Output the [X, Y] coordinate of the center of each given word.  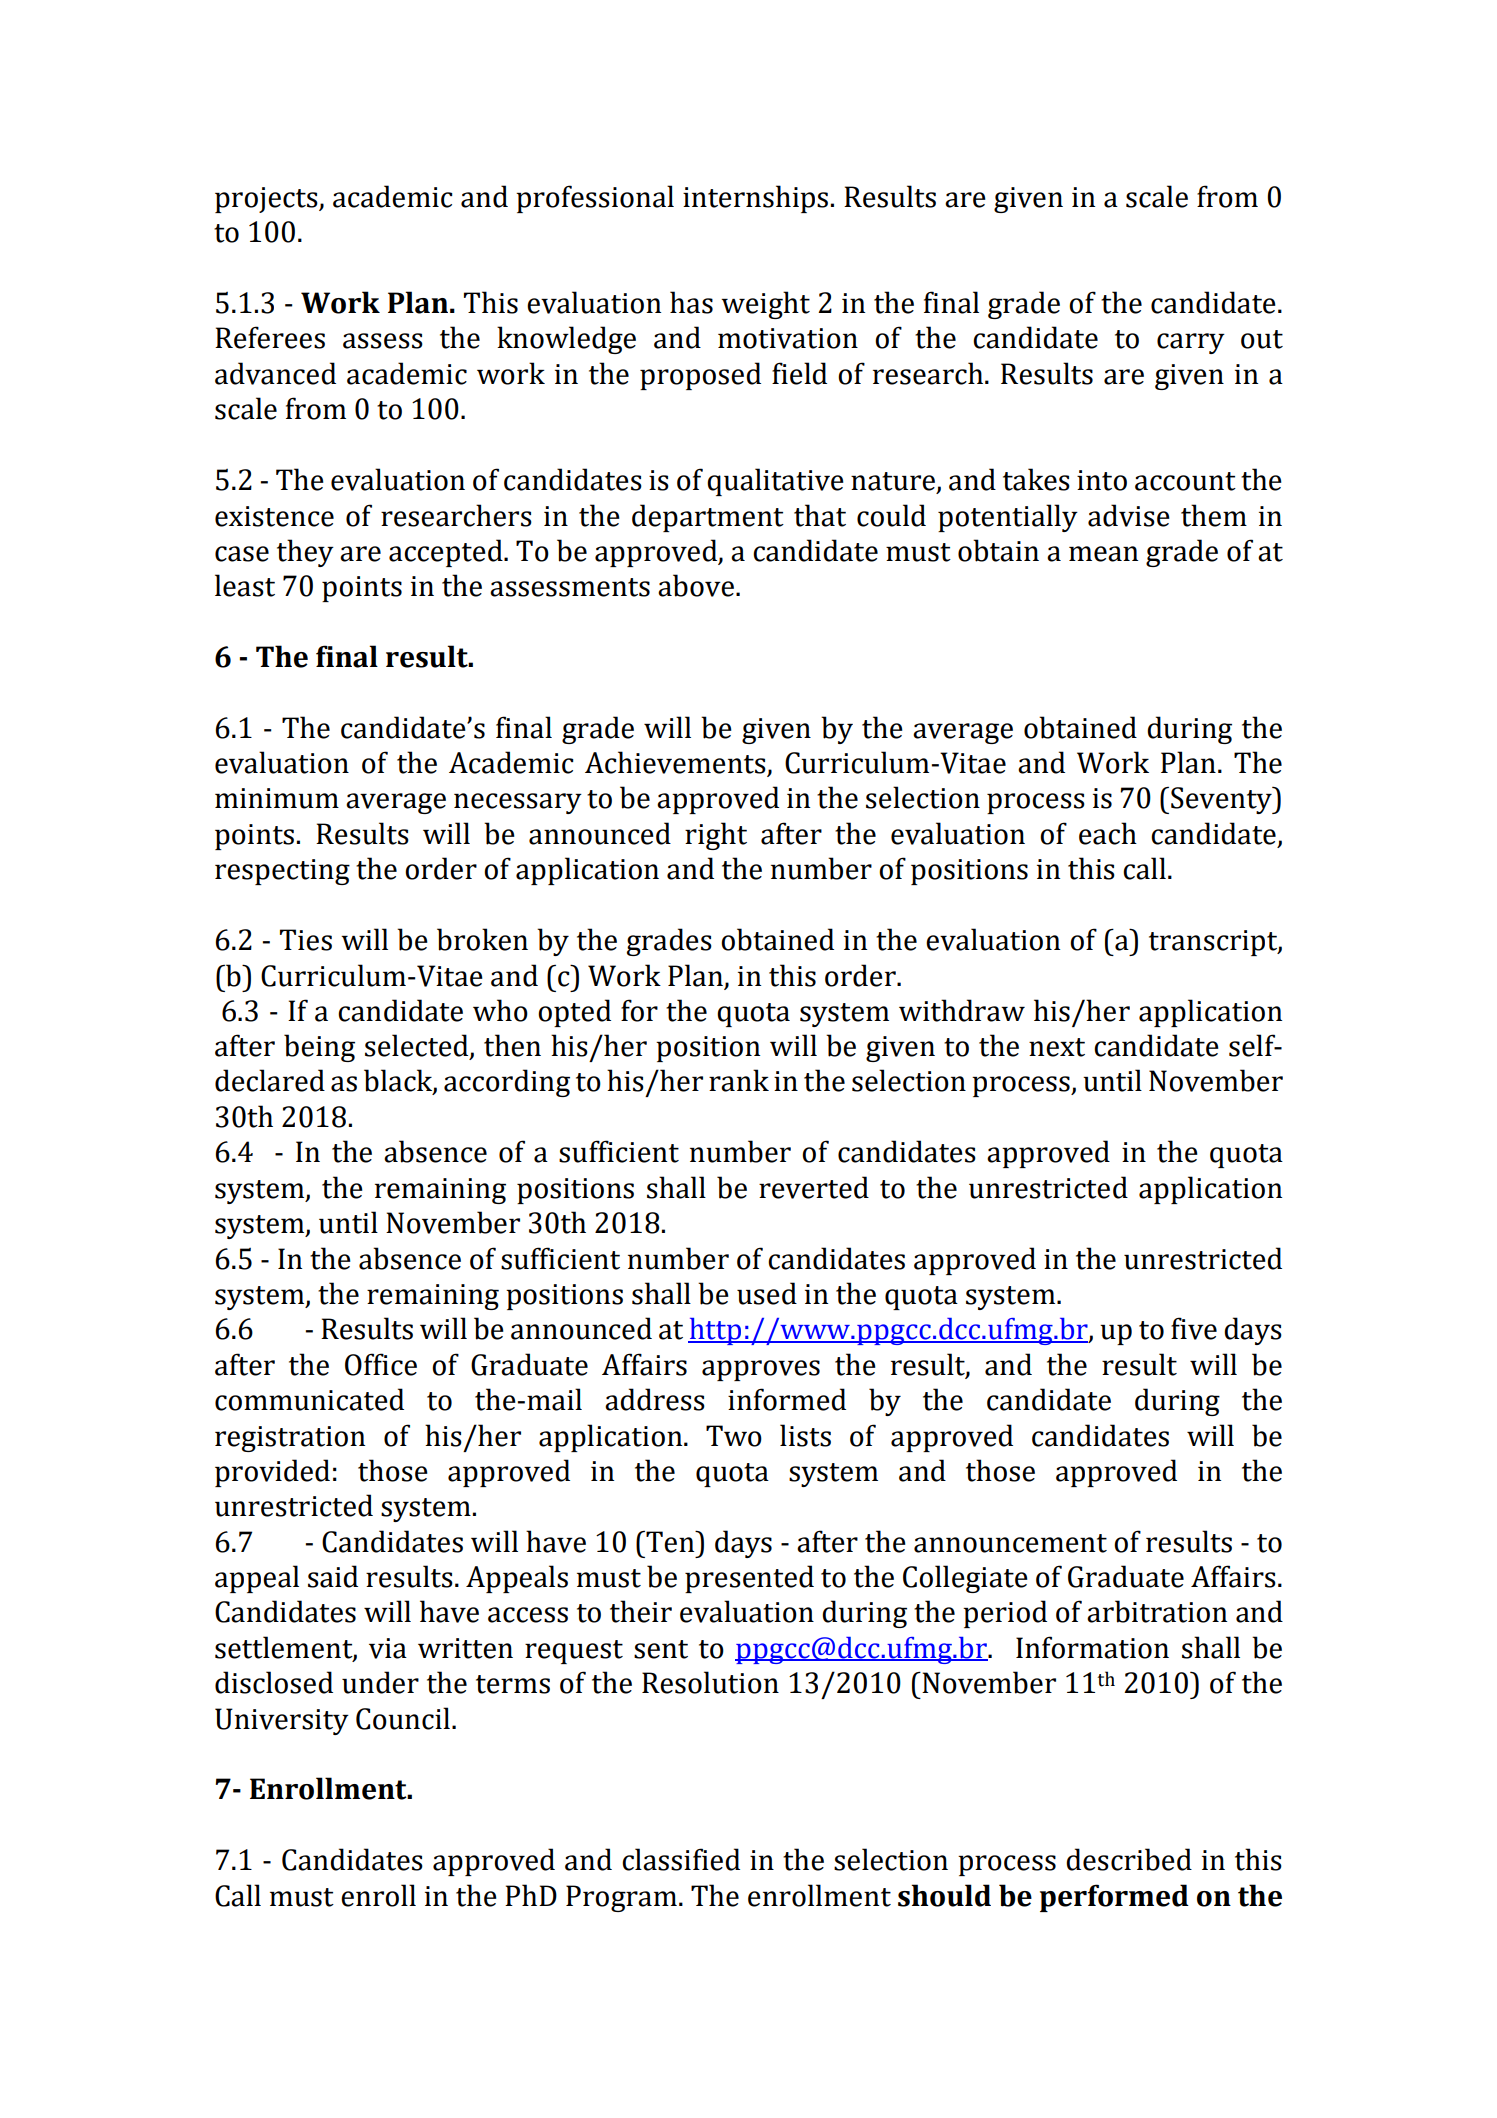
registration [290, 1439]
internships [755, 199]
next [1057, 1047]
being [319, 1048]
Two [734, 1436]
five [1194, 1328]
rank [739, 1080]
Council [403, 1718]
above [696, 585]
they [305, 553]
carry [1191, 343]
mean [1103, 554]
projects [267, 200]
